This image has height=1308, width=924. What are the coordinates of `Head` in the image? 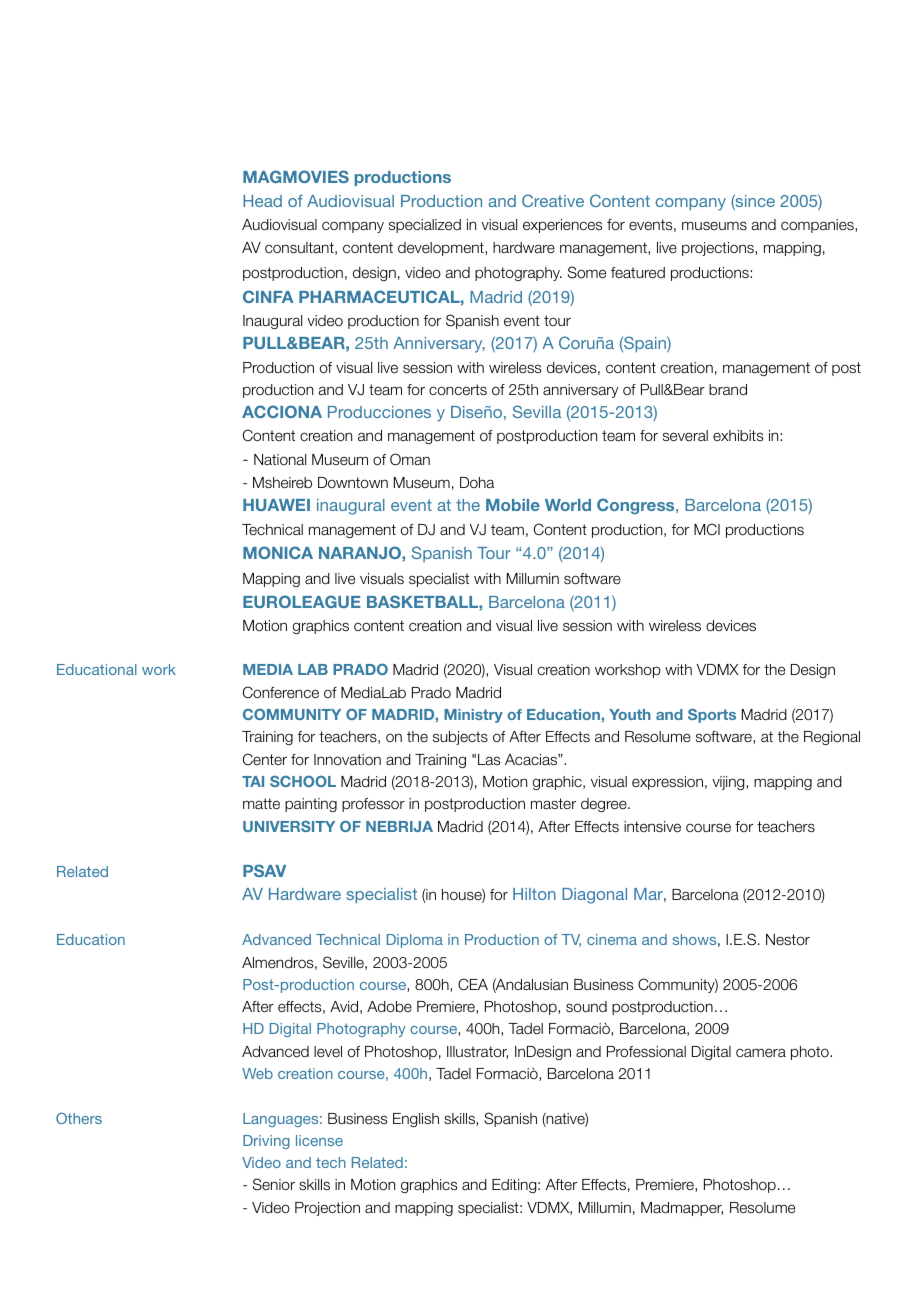 It's located at (262, 201).
